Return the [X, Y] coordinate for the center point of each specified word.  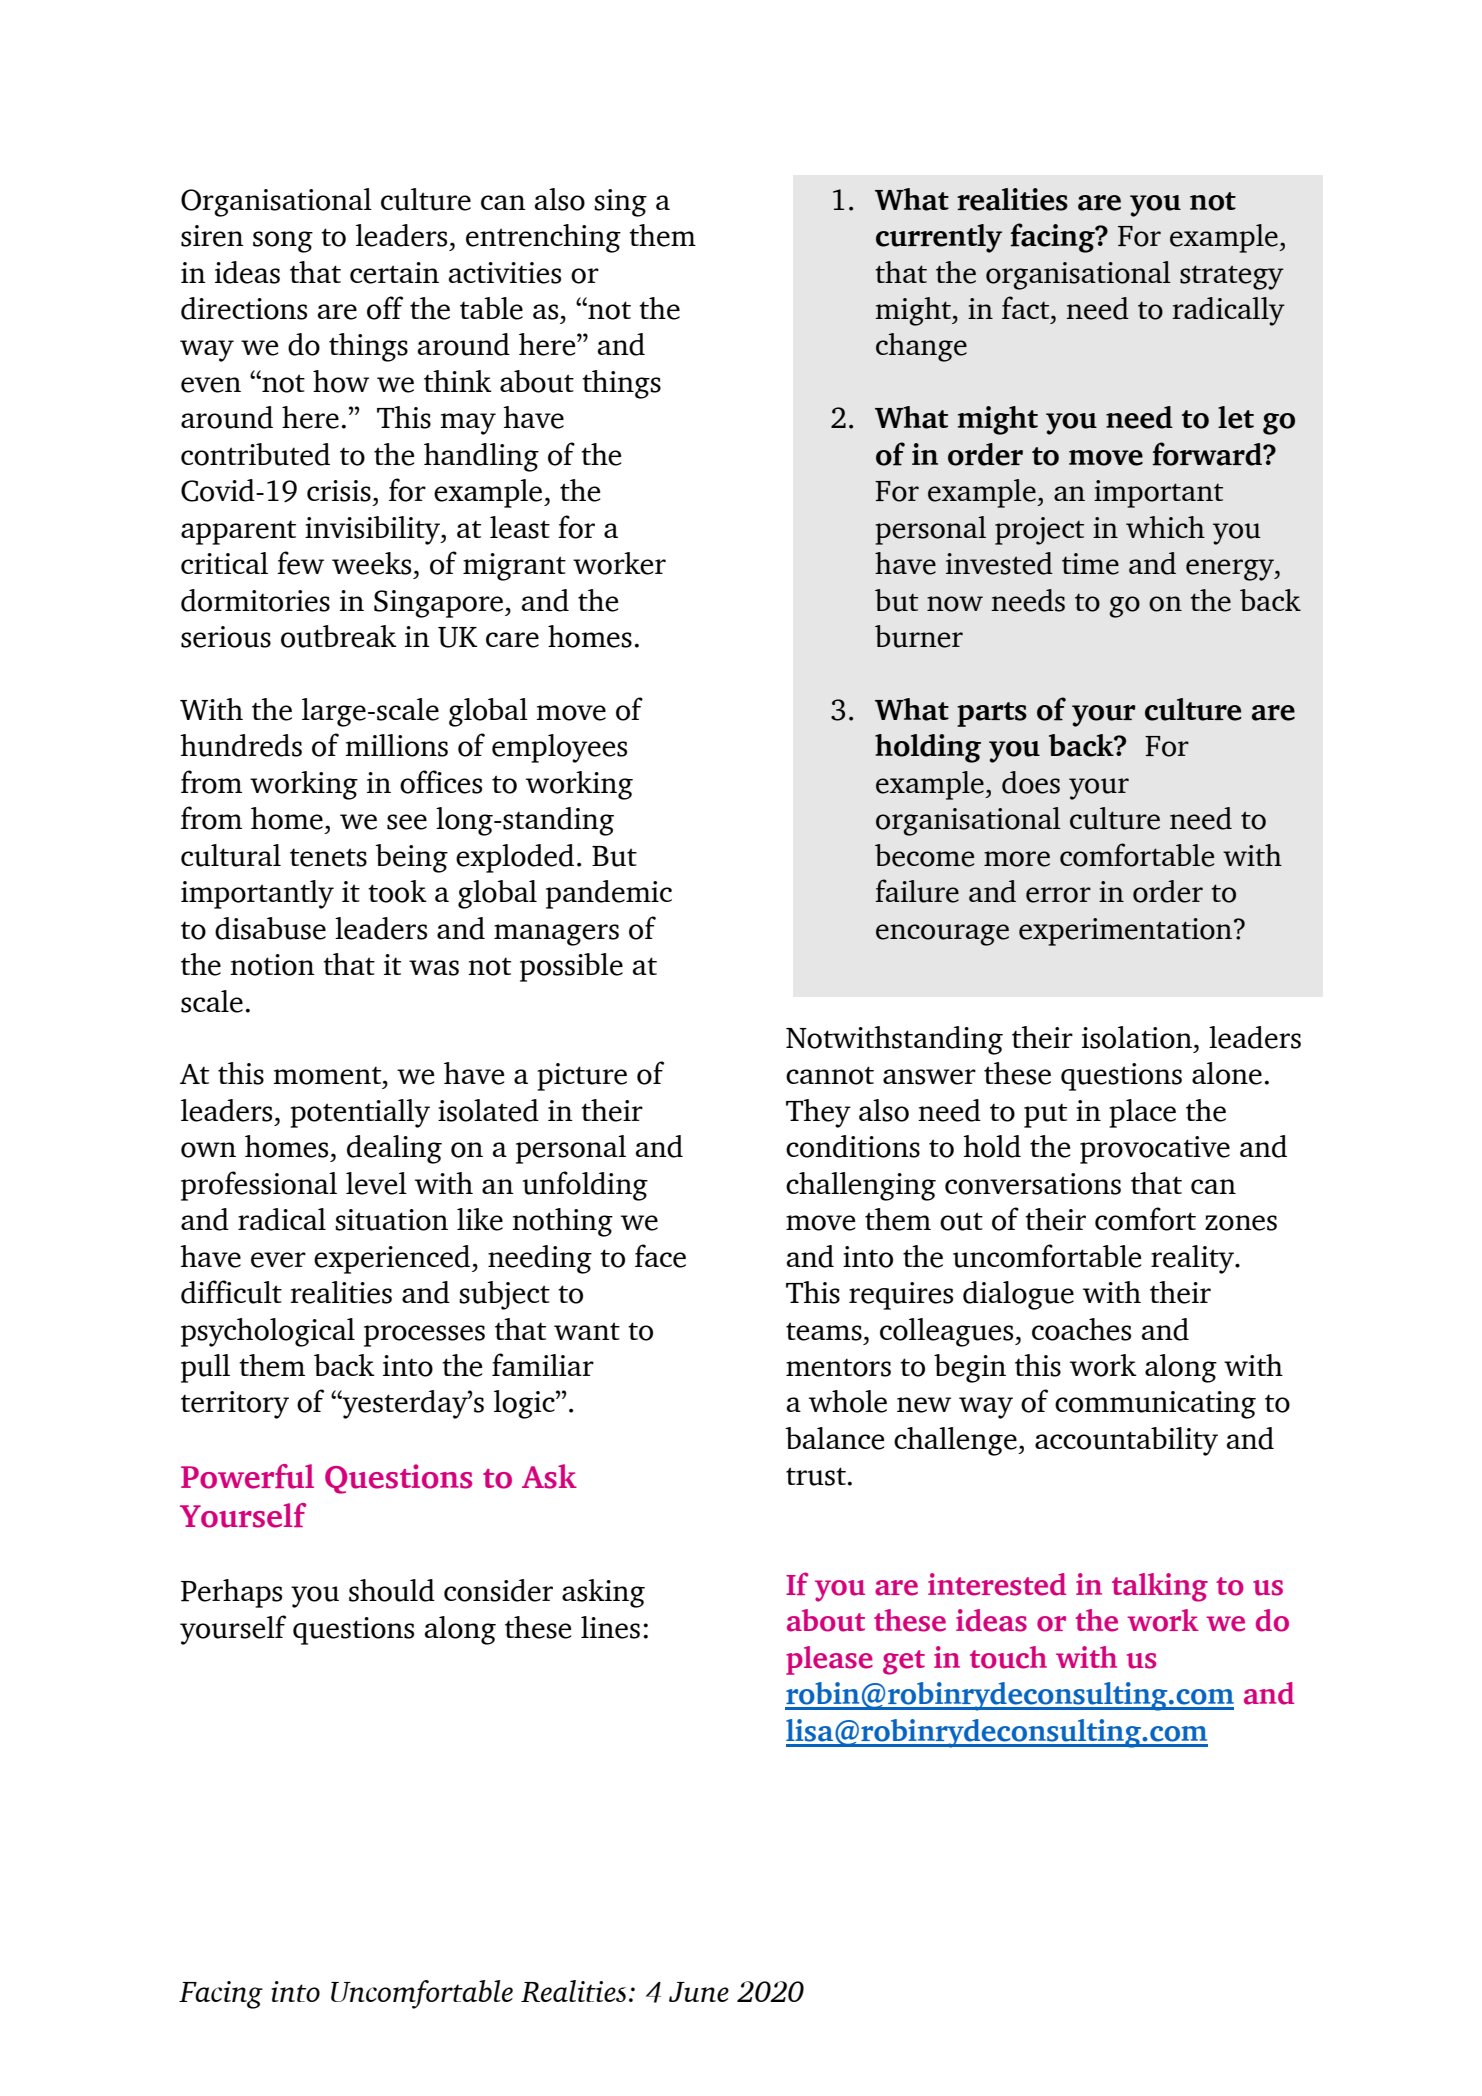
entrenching [543, 238]
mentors [838, 1367]
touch [1008, 1657]
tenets [328, 857]
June [699, 1992]
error [1058, 895]
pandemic [609, 894]
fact [1027, 307]
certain [394, 273]
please [829, 1660]
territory [235, 1405]
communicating [1155, 1405]
